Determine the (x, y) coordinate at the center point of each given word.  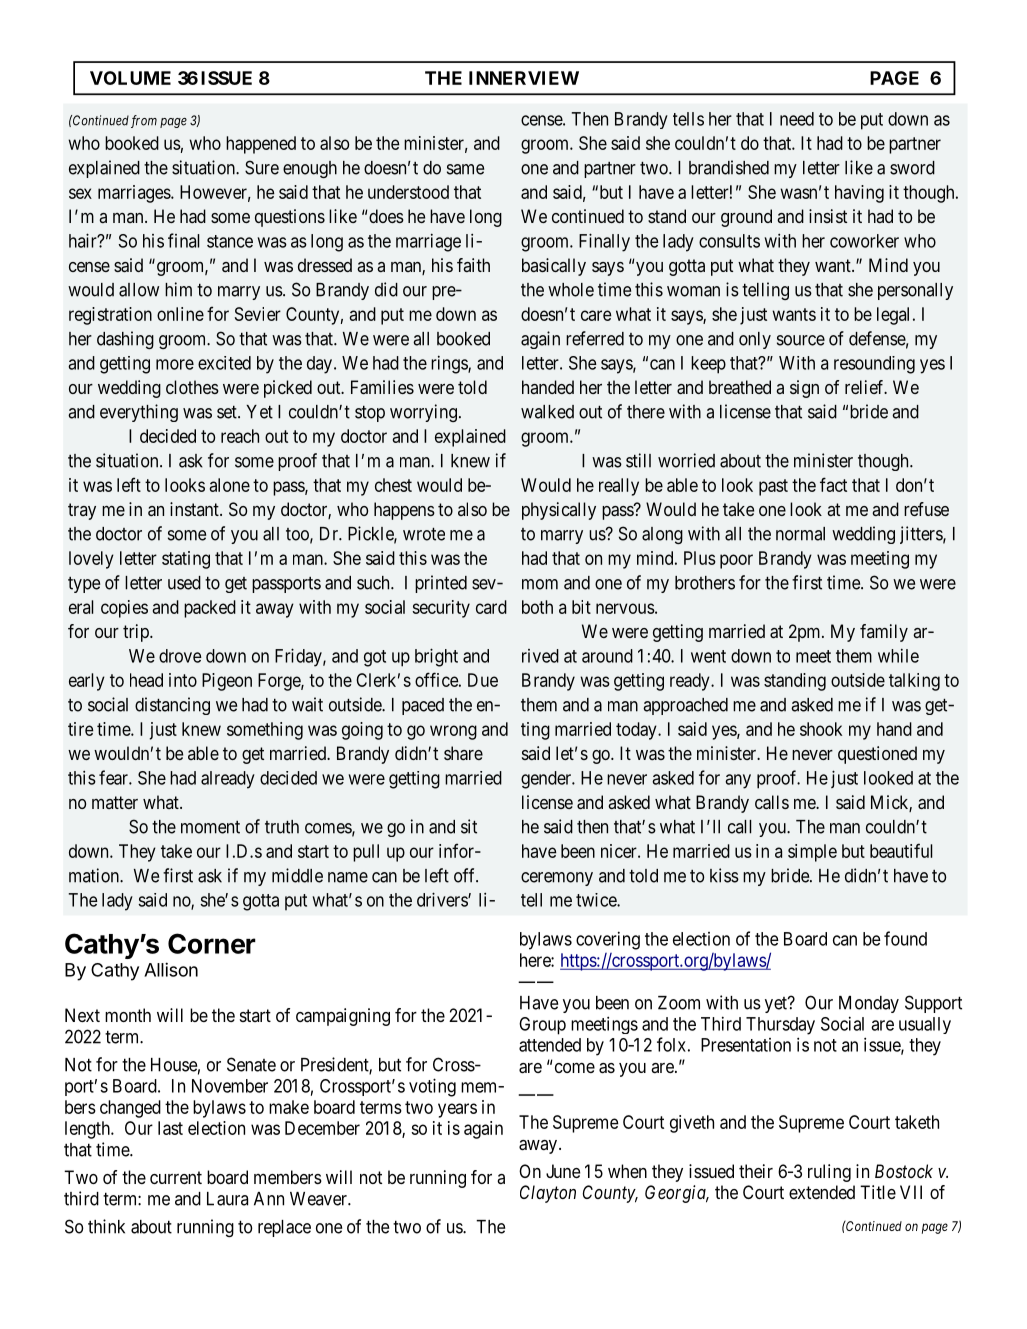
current (176, 1177)
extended (822, 1192)
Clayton (548, 1194)
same (465, 169)
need (797, 119)
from (144, 121)
